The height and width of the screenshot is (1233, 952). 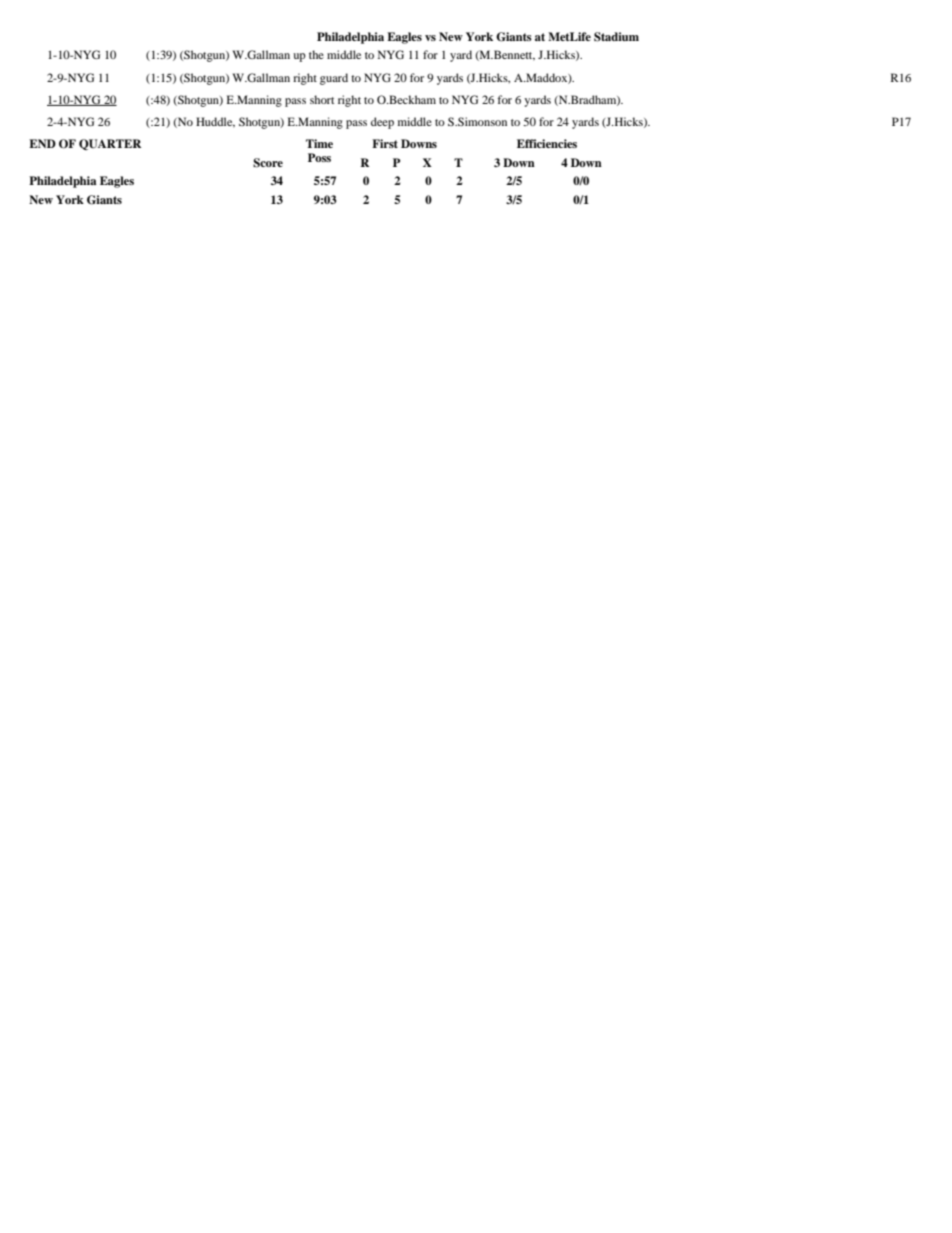 I want to click on deep, so click(x=382, y=123).
